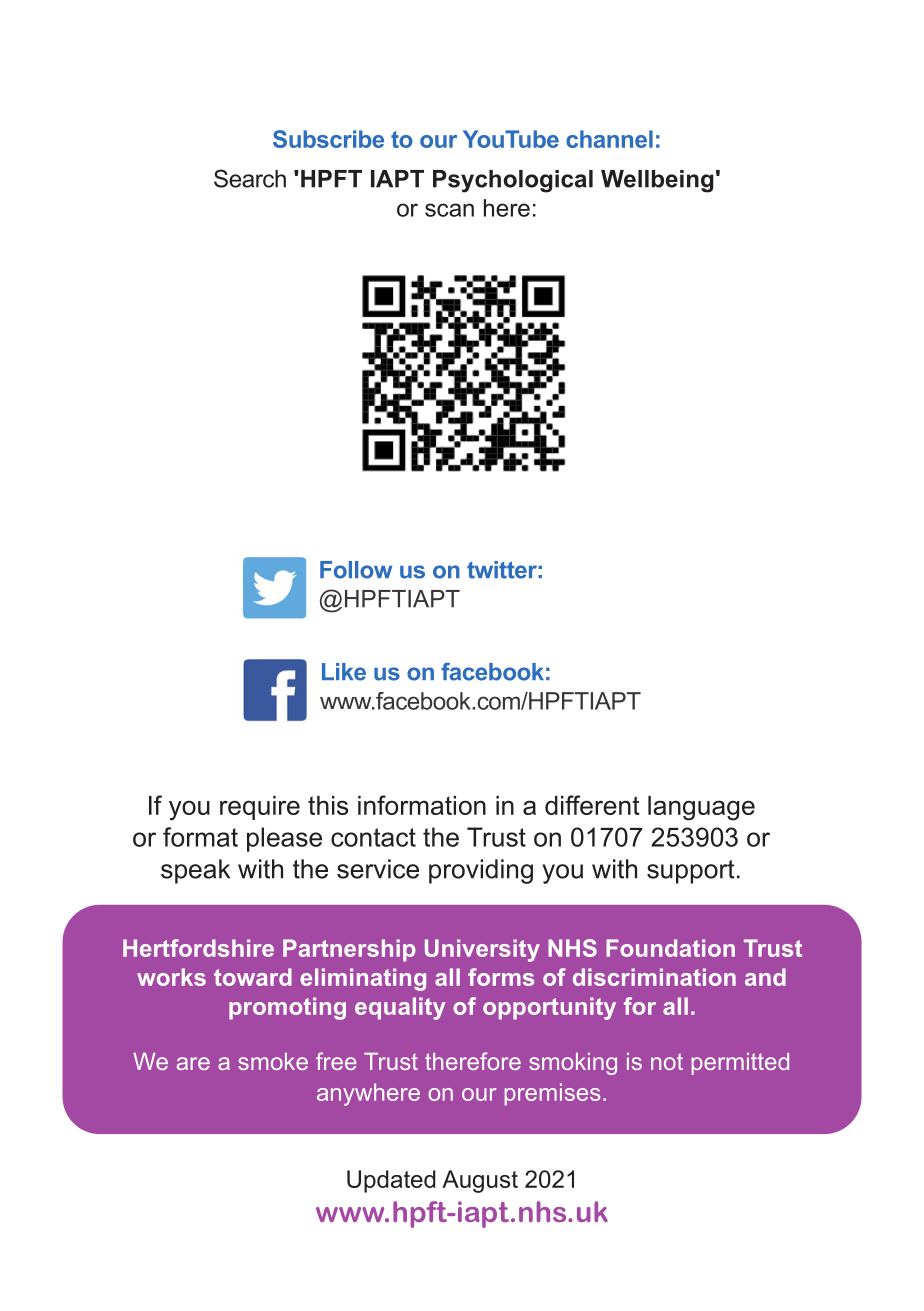 Image resolution: width=924 pixels, height=1311 pixels. I want to click on channel, so click(609, 139).
